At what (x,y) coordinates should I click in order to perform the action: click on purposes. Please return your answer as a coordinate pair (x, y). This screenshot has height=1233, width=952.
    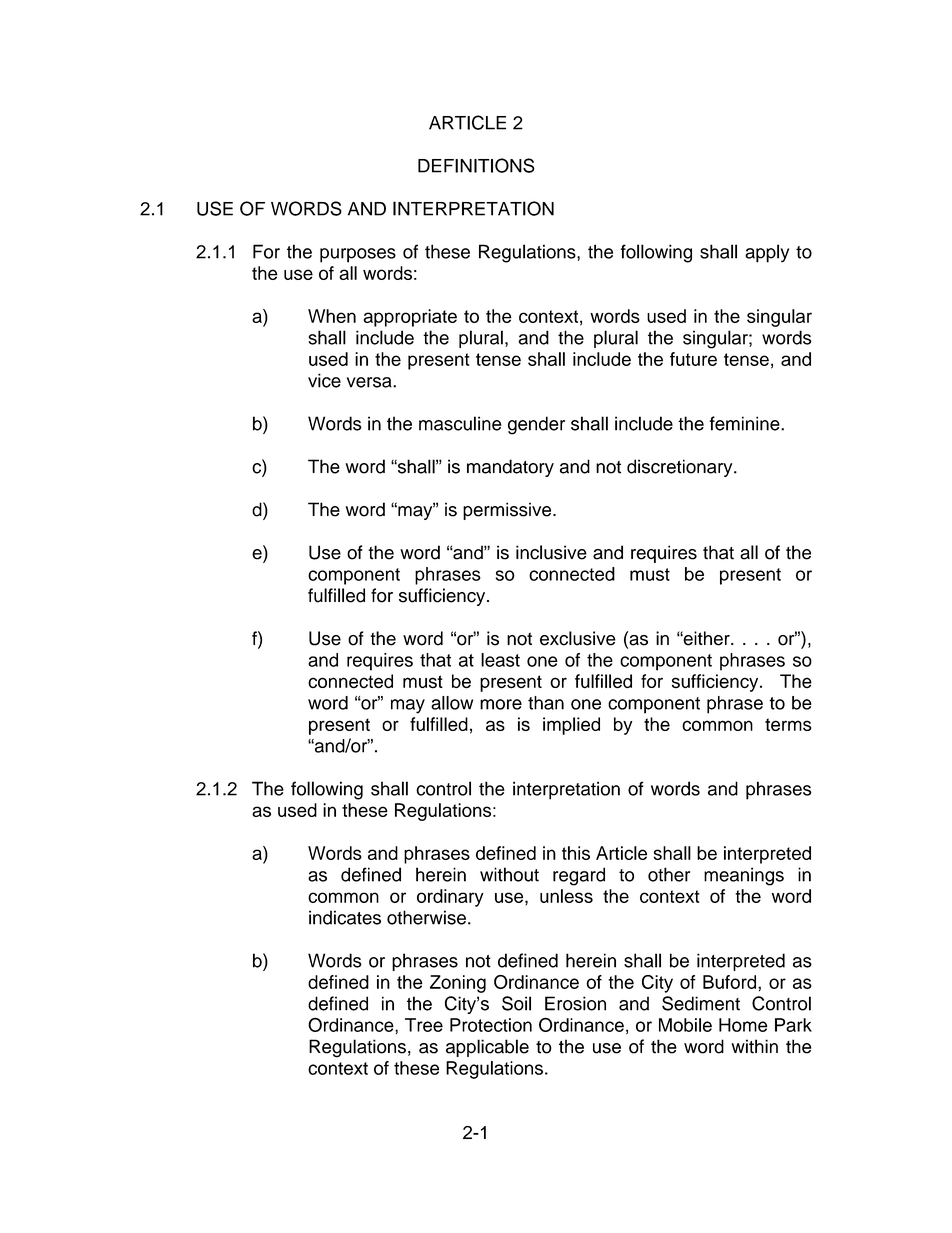
    Looking at the image, I should click on (358, 255).
